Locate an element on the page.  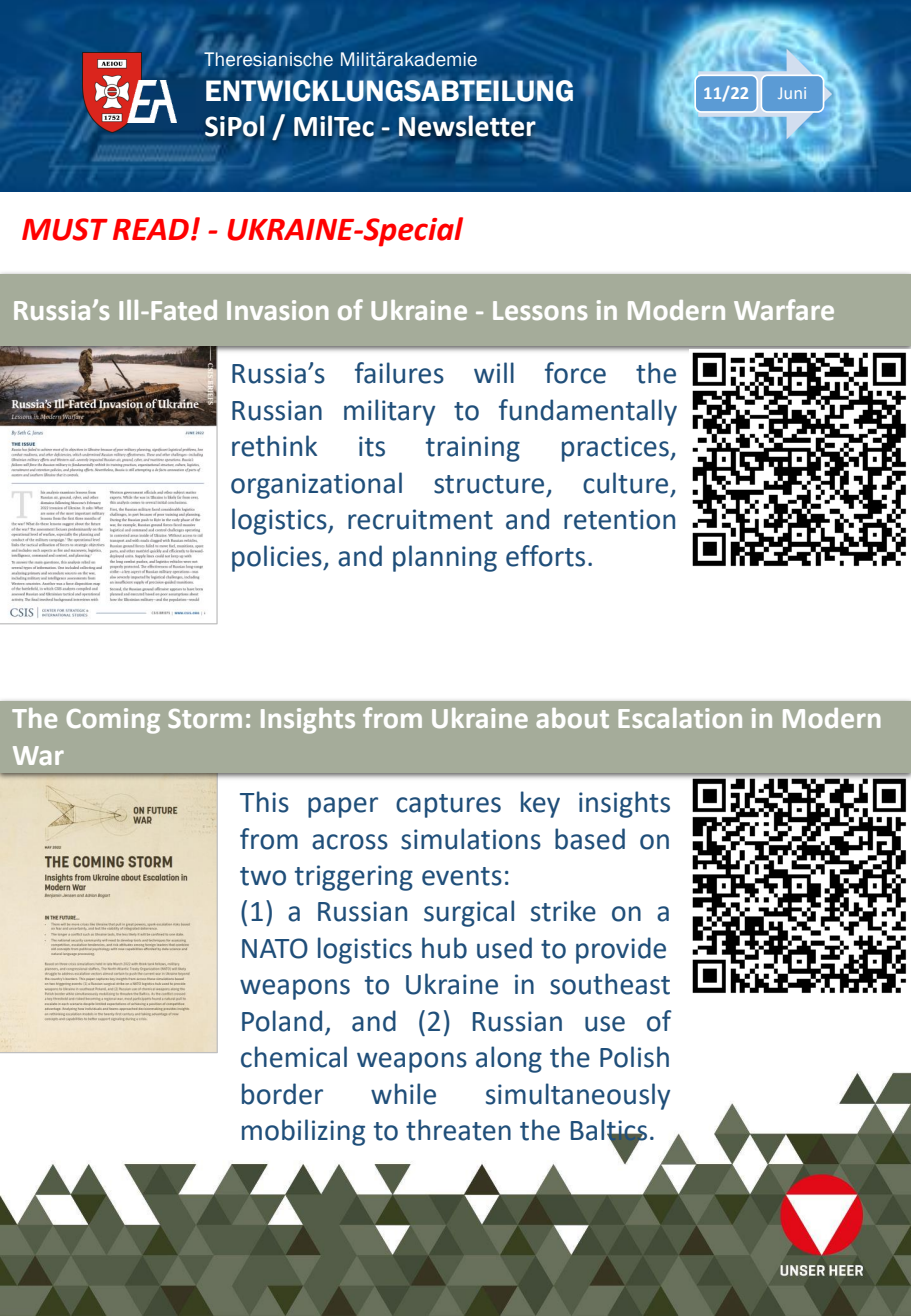
captures is located at coordinates (448, 806).
